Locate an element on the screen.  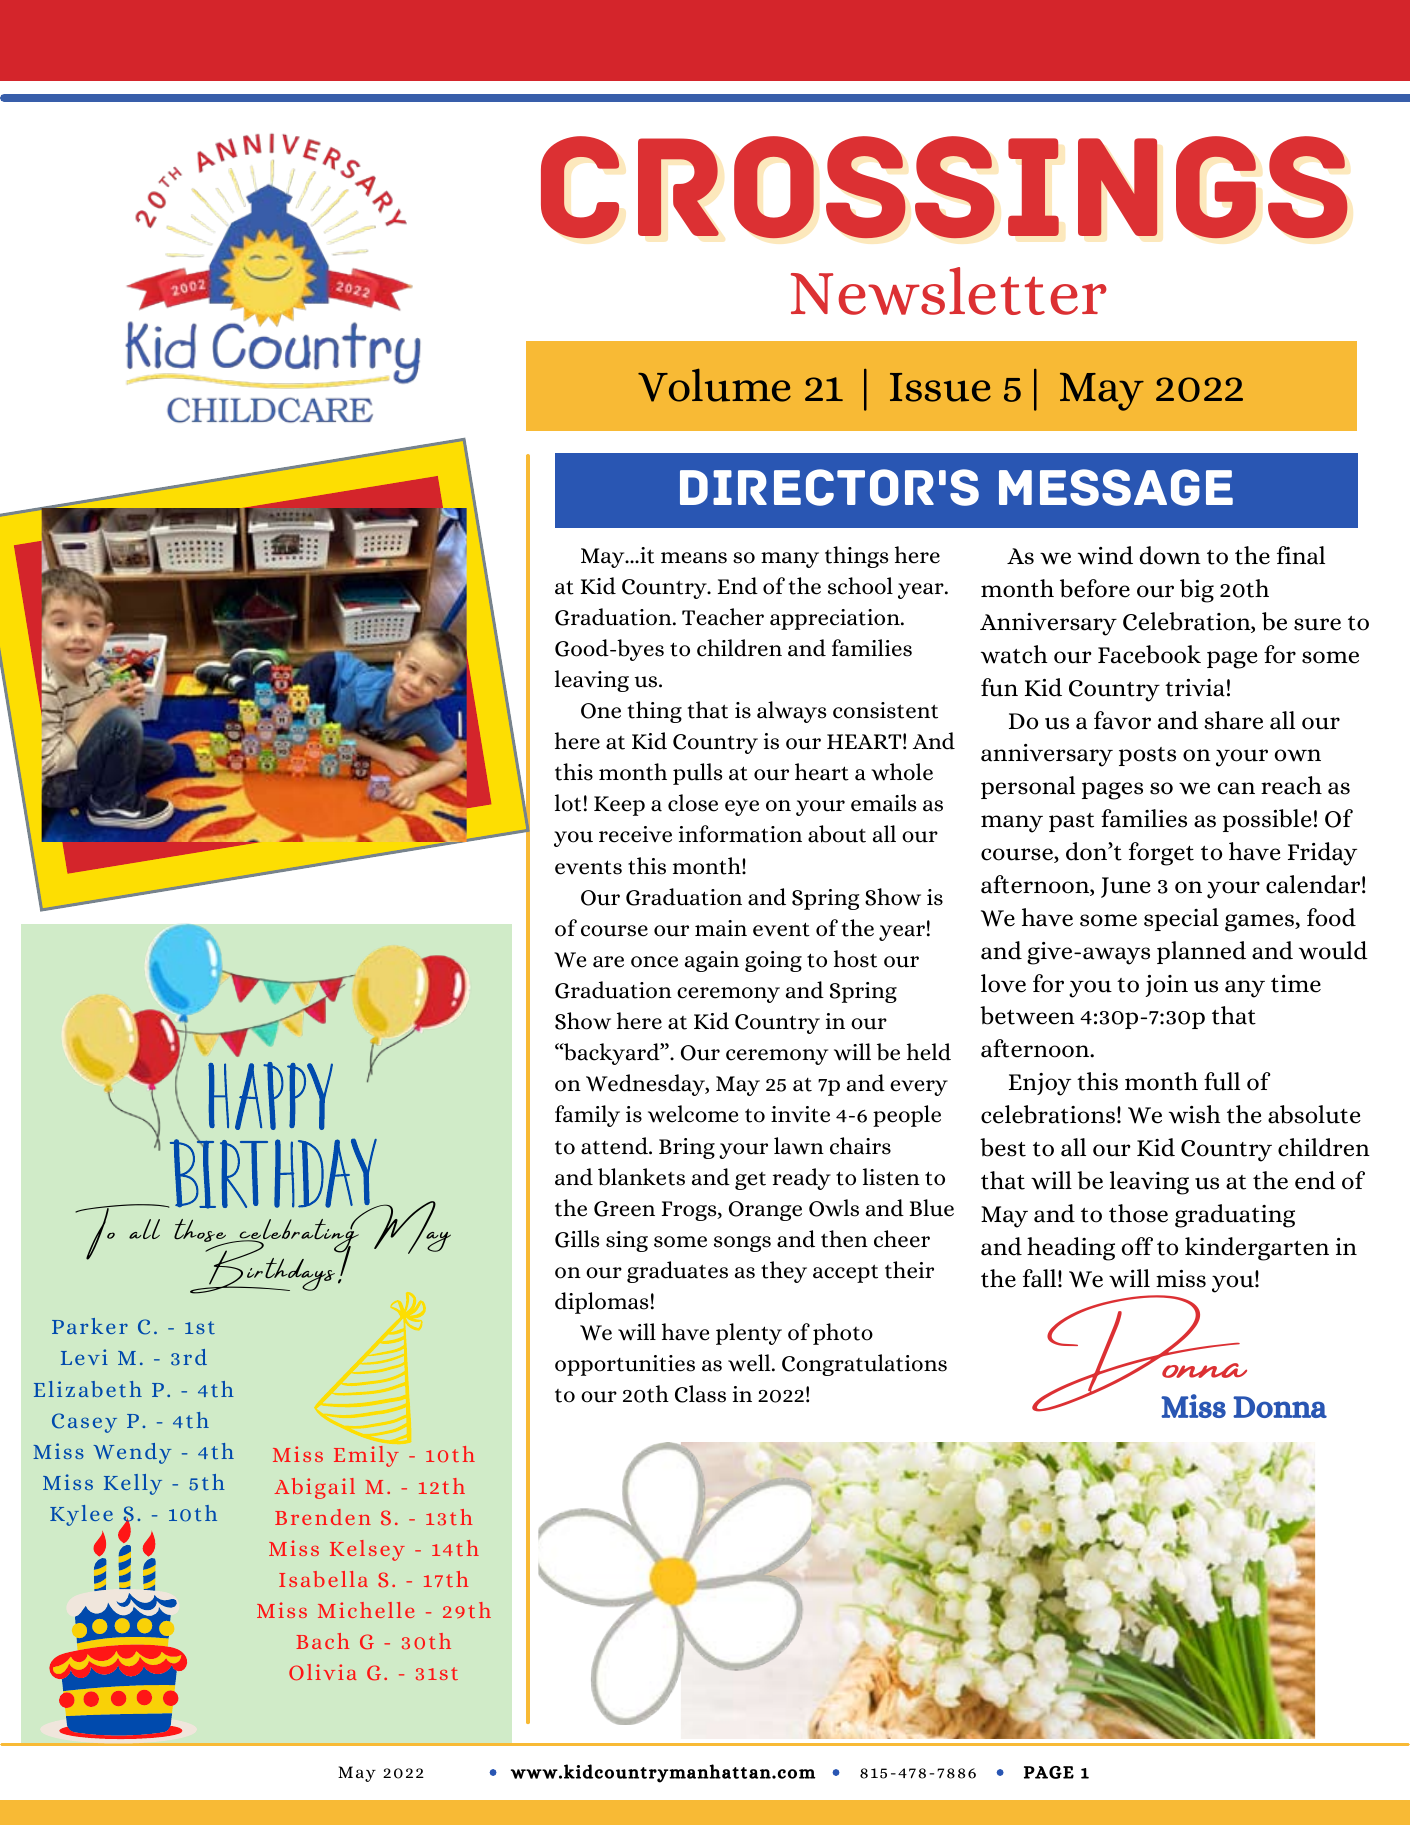
Issue is located at coordinates (940, 387).
